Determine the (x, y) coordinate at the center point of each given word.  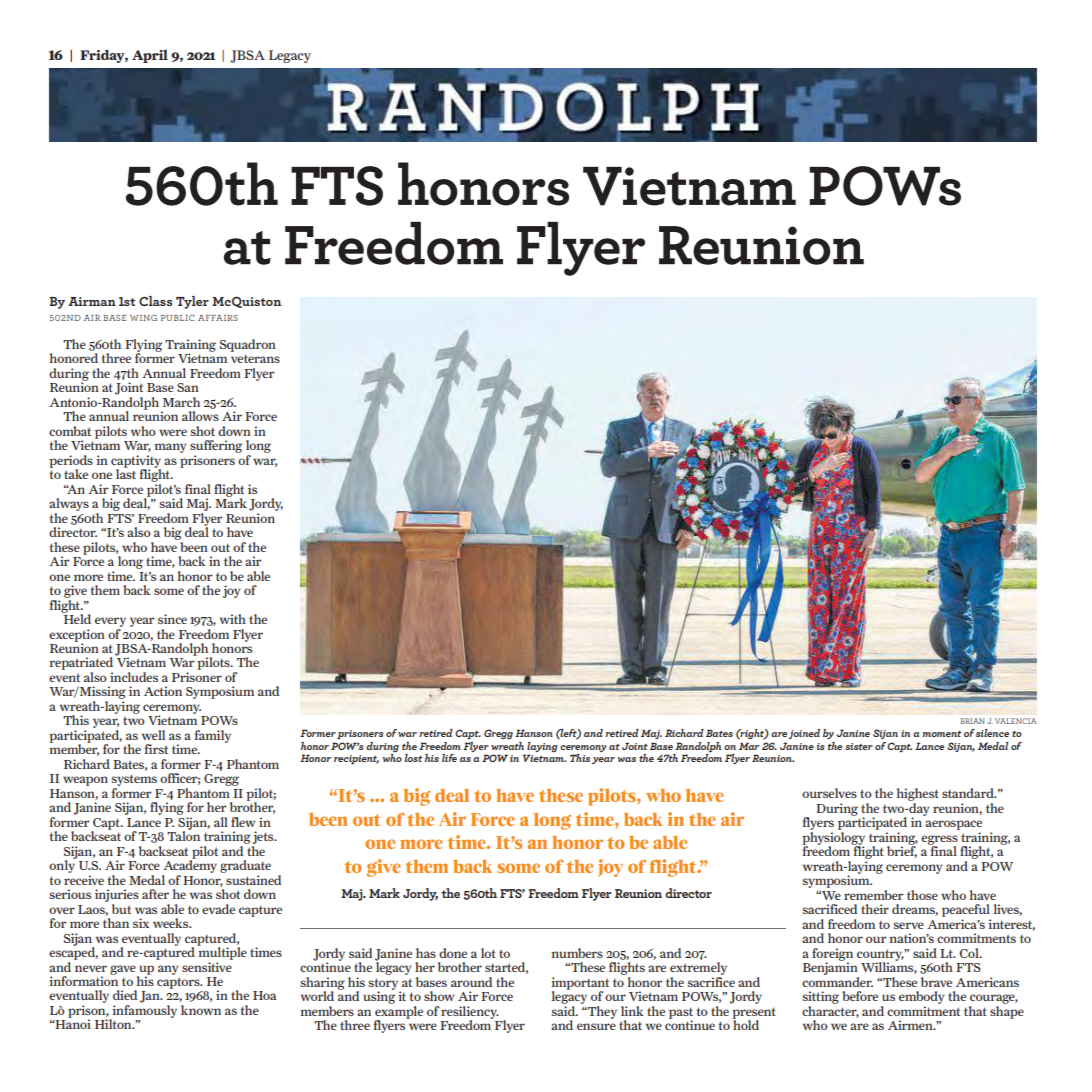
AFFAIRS (218, 318)
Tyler (192, 302)
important (580, 984)
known (201, 1010)
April (150, 56)
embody (922, 997)
